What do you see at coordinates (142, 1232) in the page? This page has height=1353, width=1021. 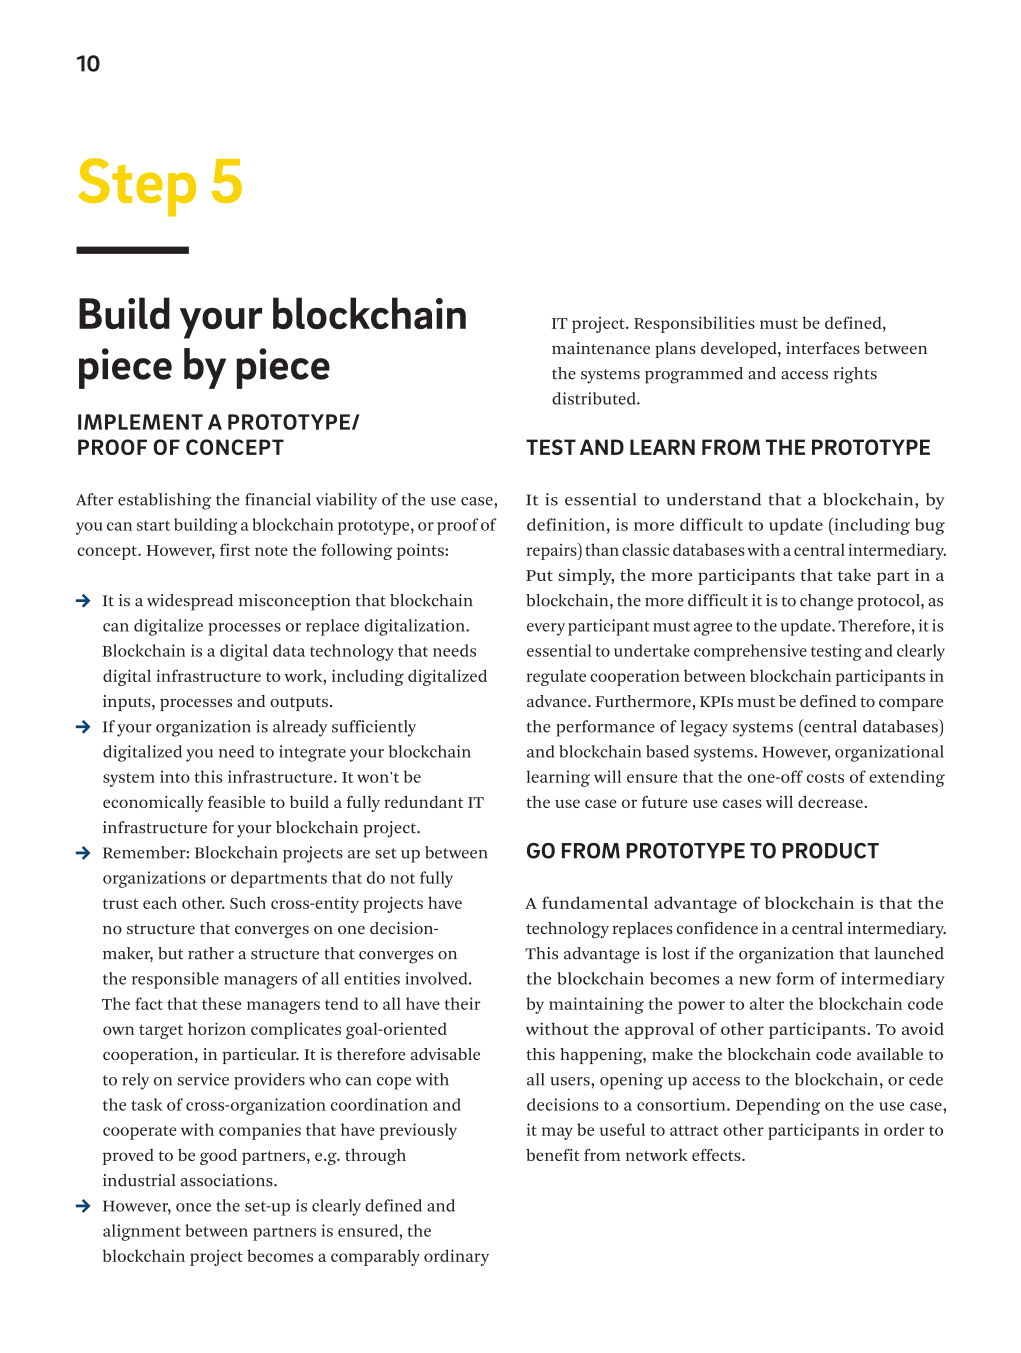 I see `alignment` at bounding box center [142, 1232].
